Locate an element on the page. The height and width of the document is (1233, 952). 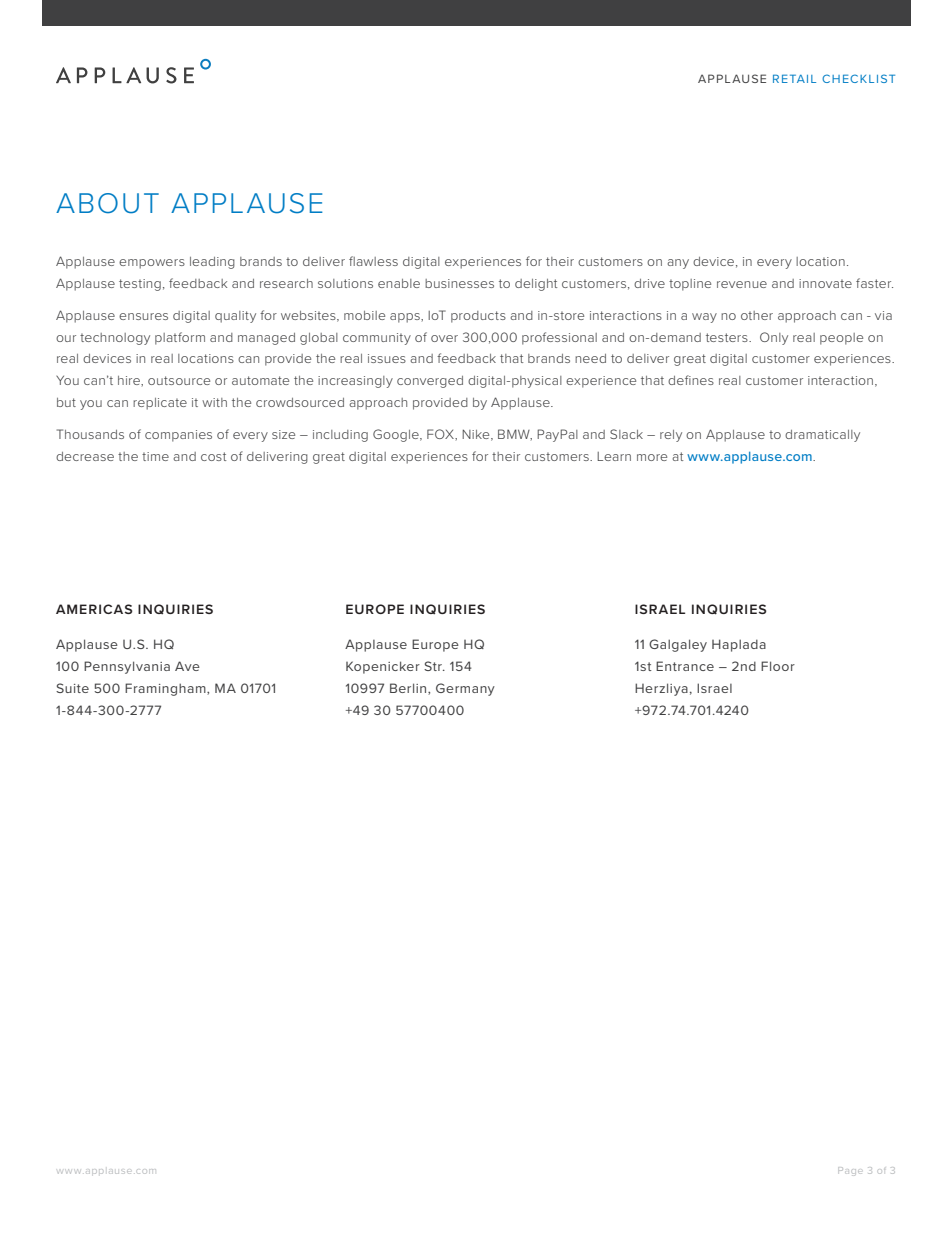
innovate is located at coordinates (825, 283).
